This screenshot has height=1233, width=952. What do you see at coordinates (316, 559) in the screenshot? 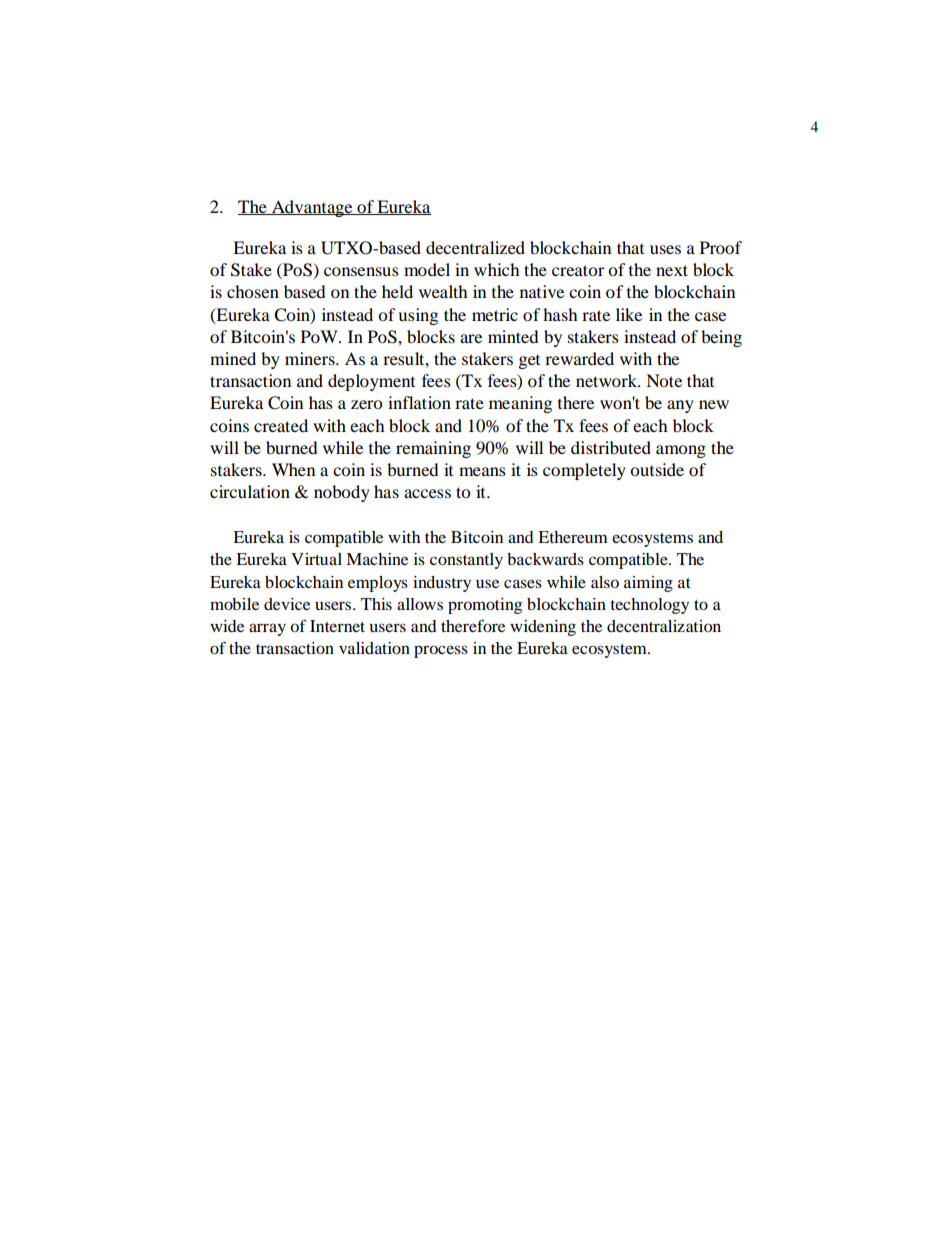
I see `Virtual` at bounding box center [316, 559].
